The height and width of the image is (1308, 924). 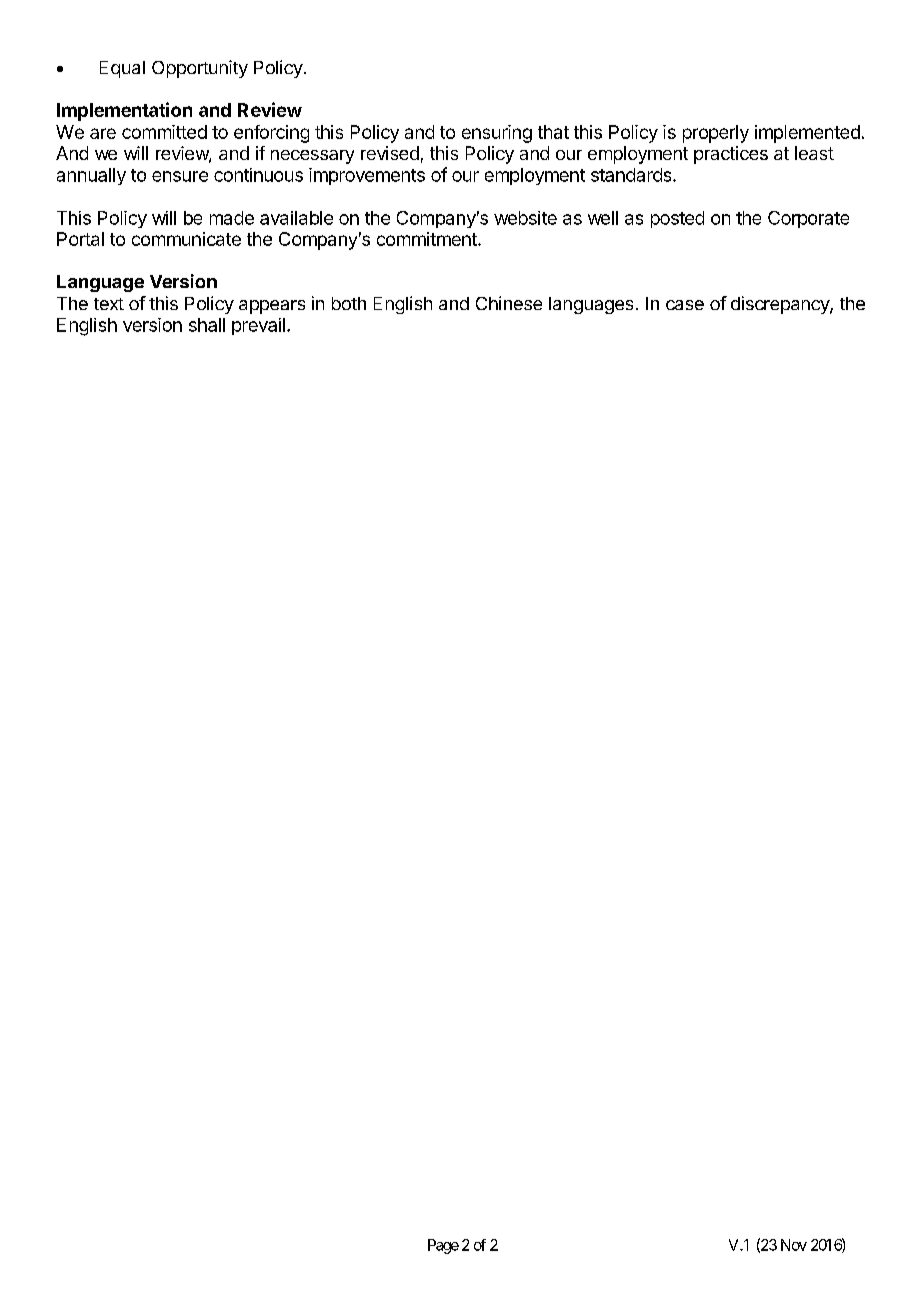 What do you see at coordinates (186, 239) in the image?
I see `communicate` at bounding box center [186, 239].
